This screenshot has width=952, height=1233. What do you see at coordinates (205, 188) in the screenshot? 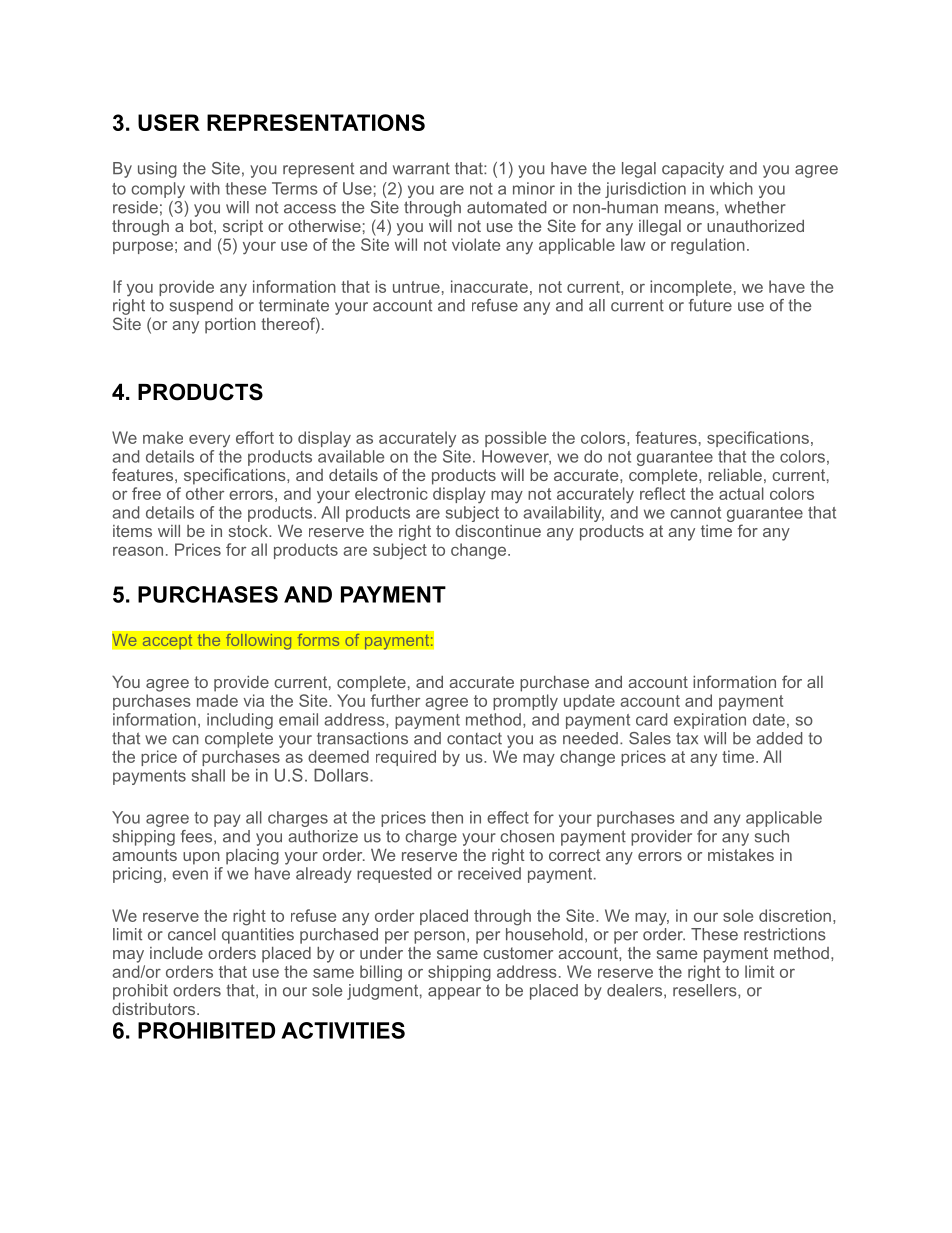
I see `with` at bounding box center [205, 188].
